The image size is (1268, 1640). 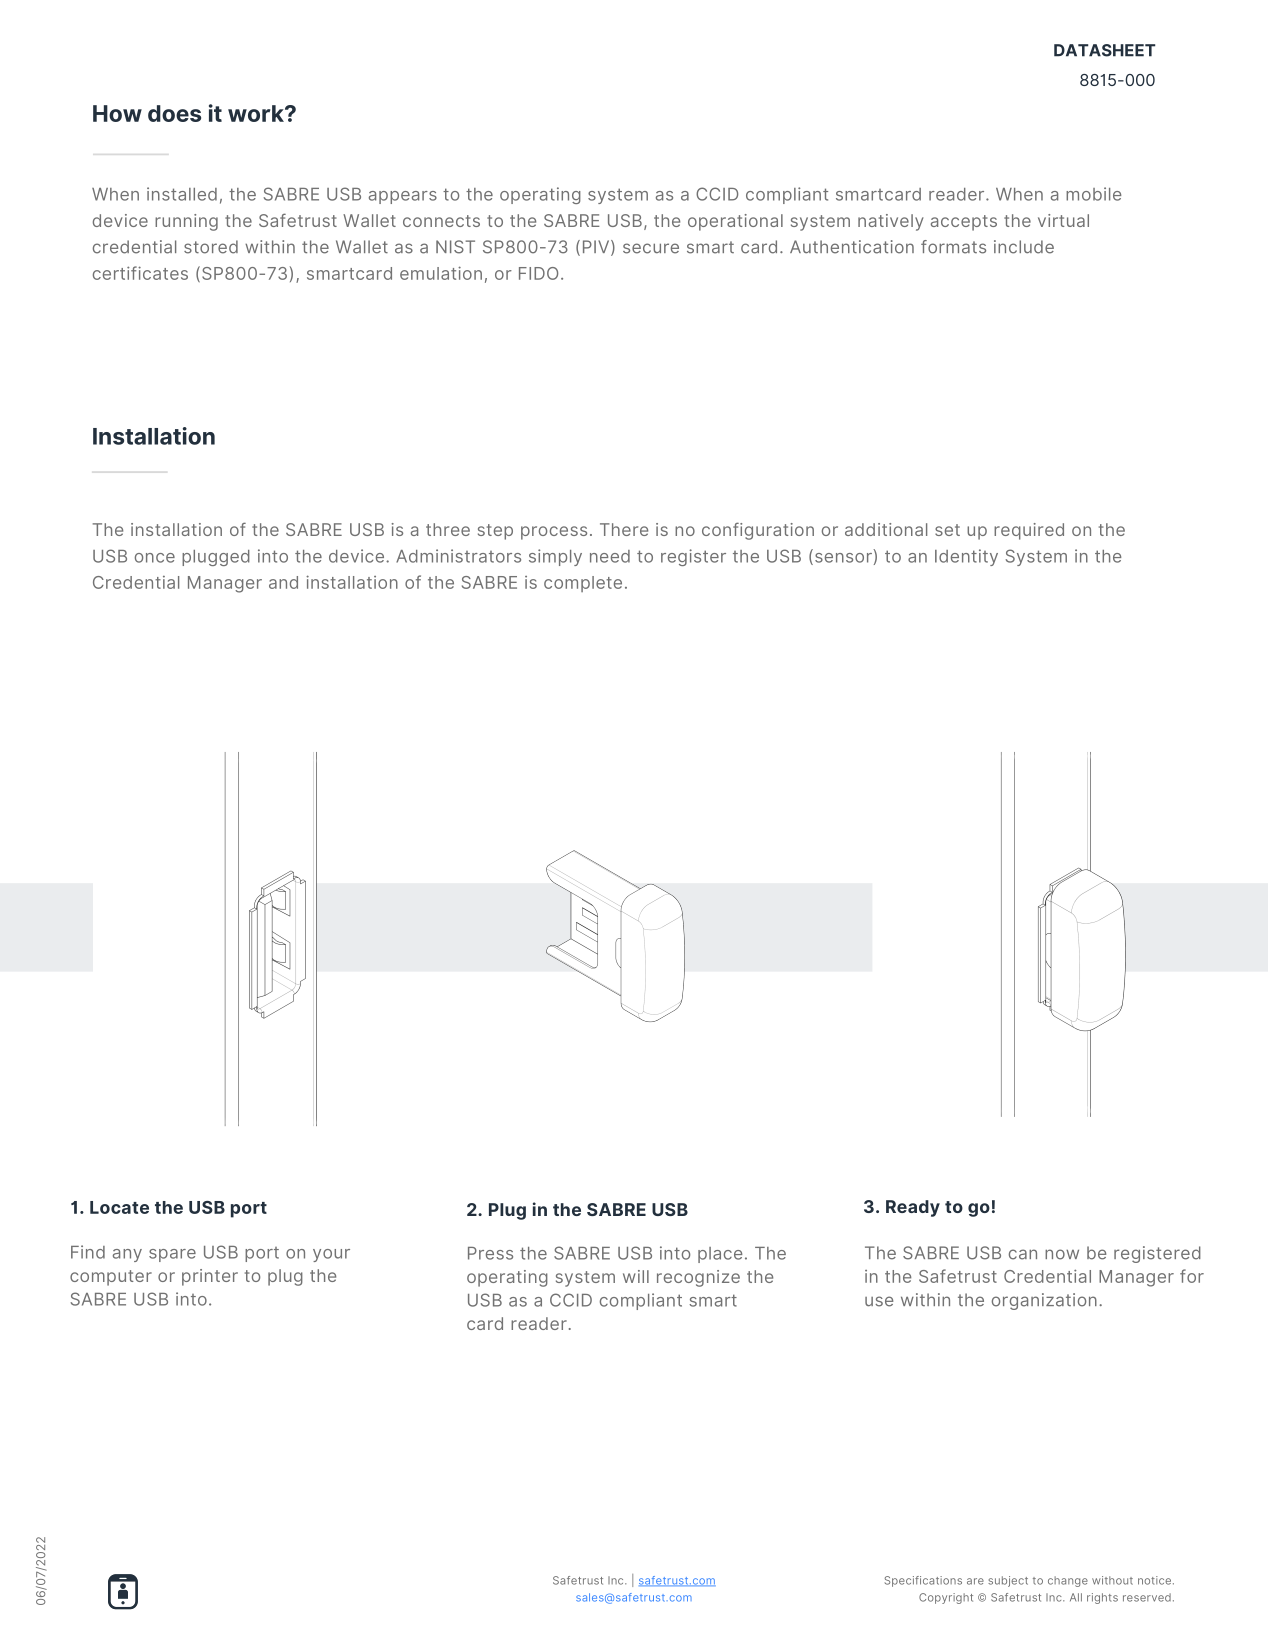 I want to click on need, so click(x=610, y=556).
